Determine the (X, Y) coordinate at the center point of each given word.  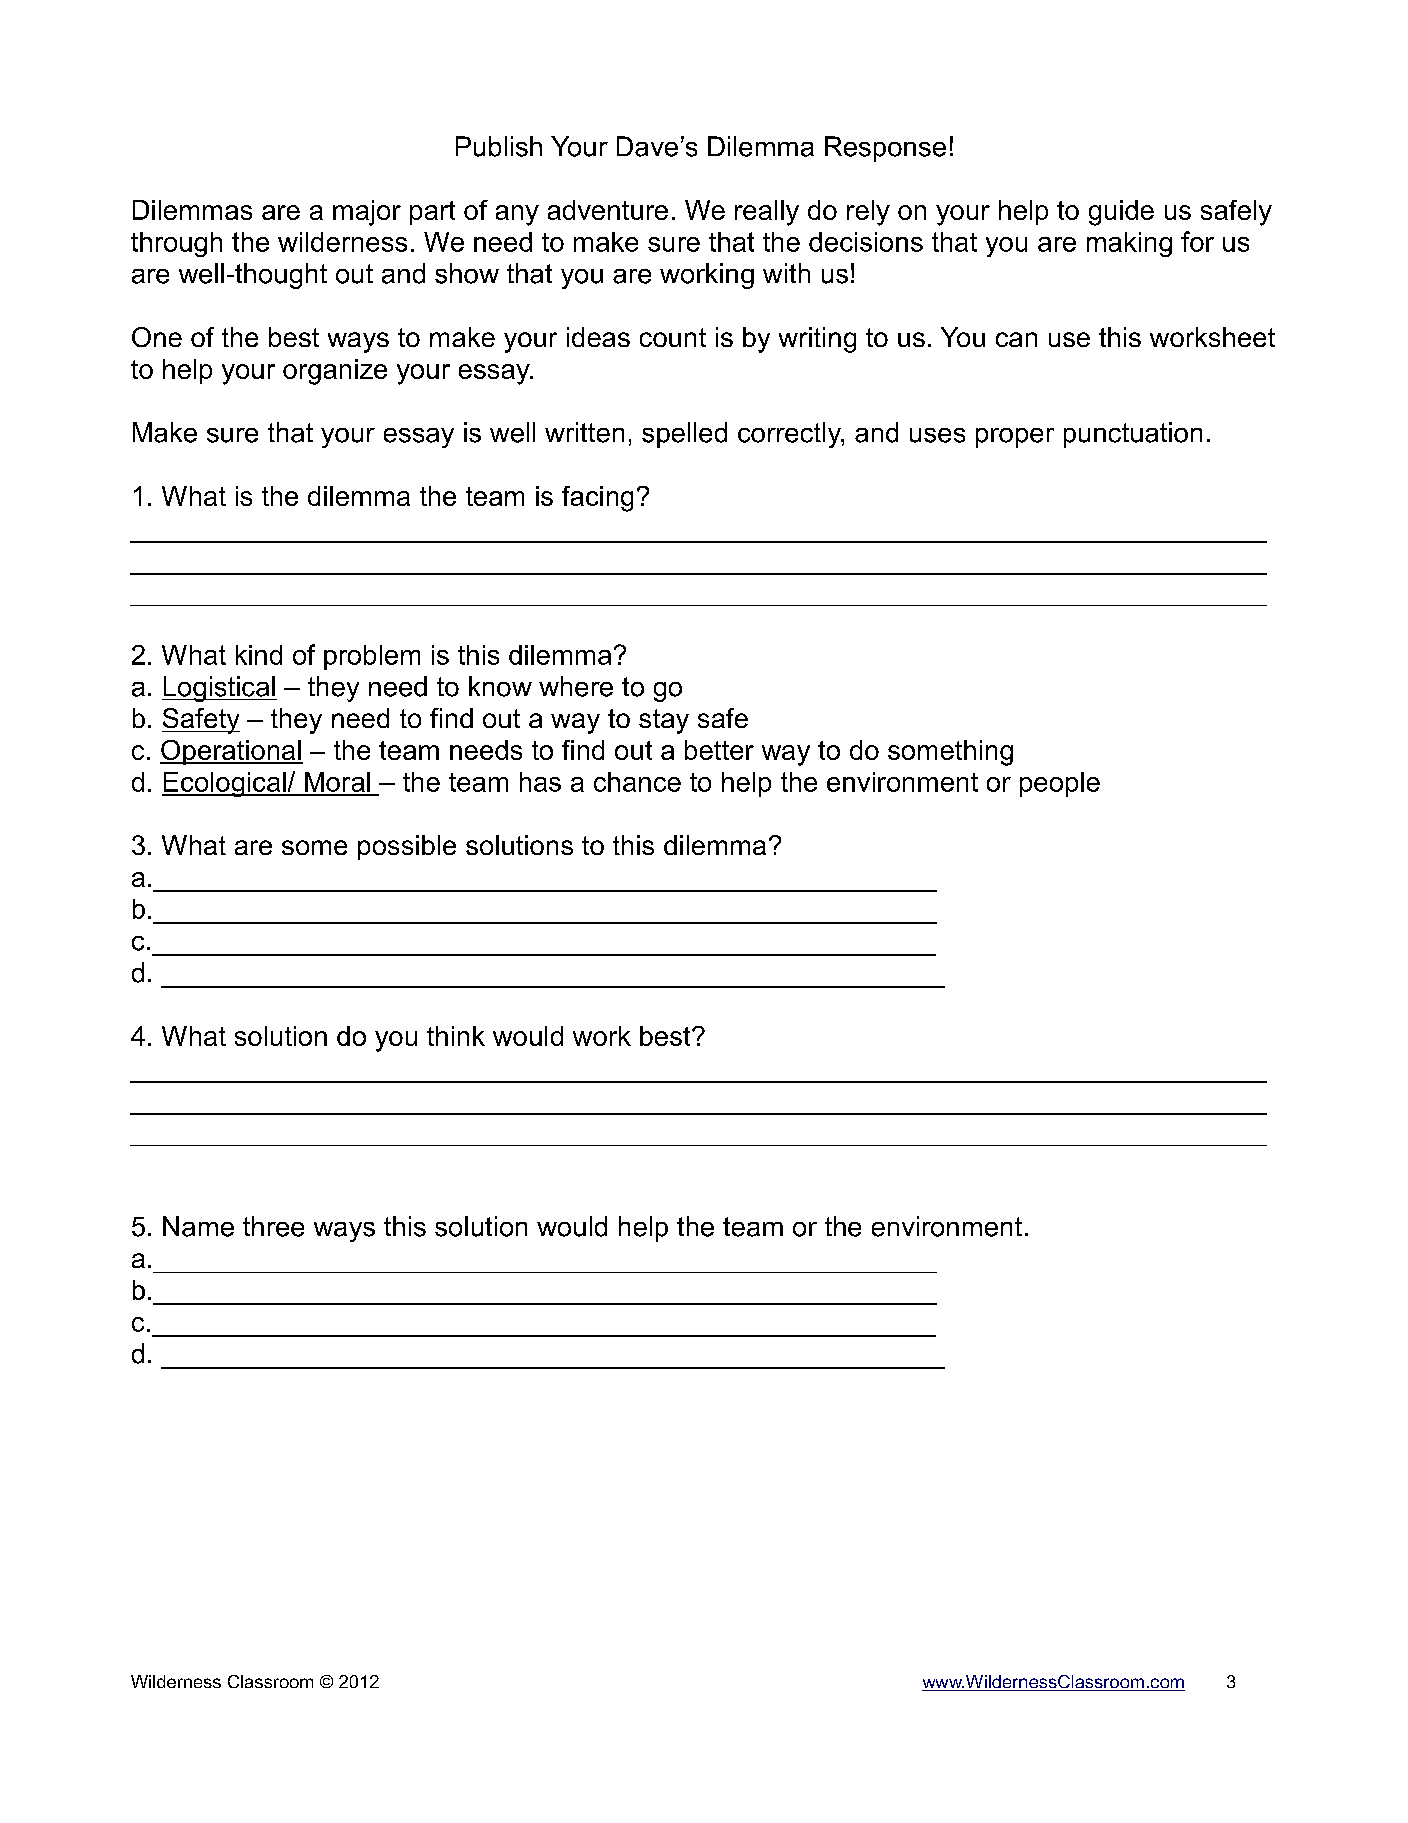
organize (335, 372)
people (1060, 784)
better (719, 750)
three (273, 1226)
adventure (608, 210)
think (456, 1036)
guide (1121, 213)
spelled (684, 435)
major (367, 213)
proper (1015, 438)
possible (407, 847)
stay (664, 721)
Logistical (219, 689)
